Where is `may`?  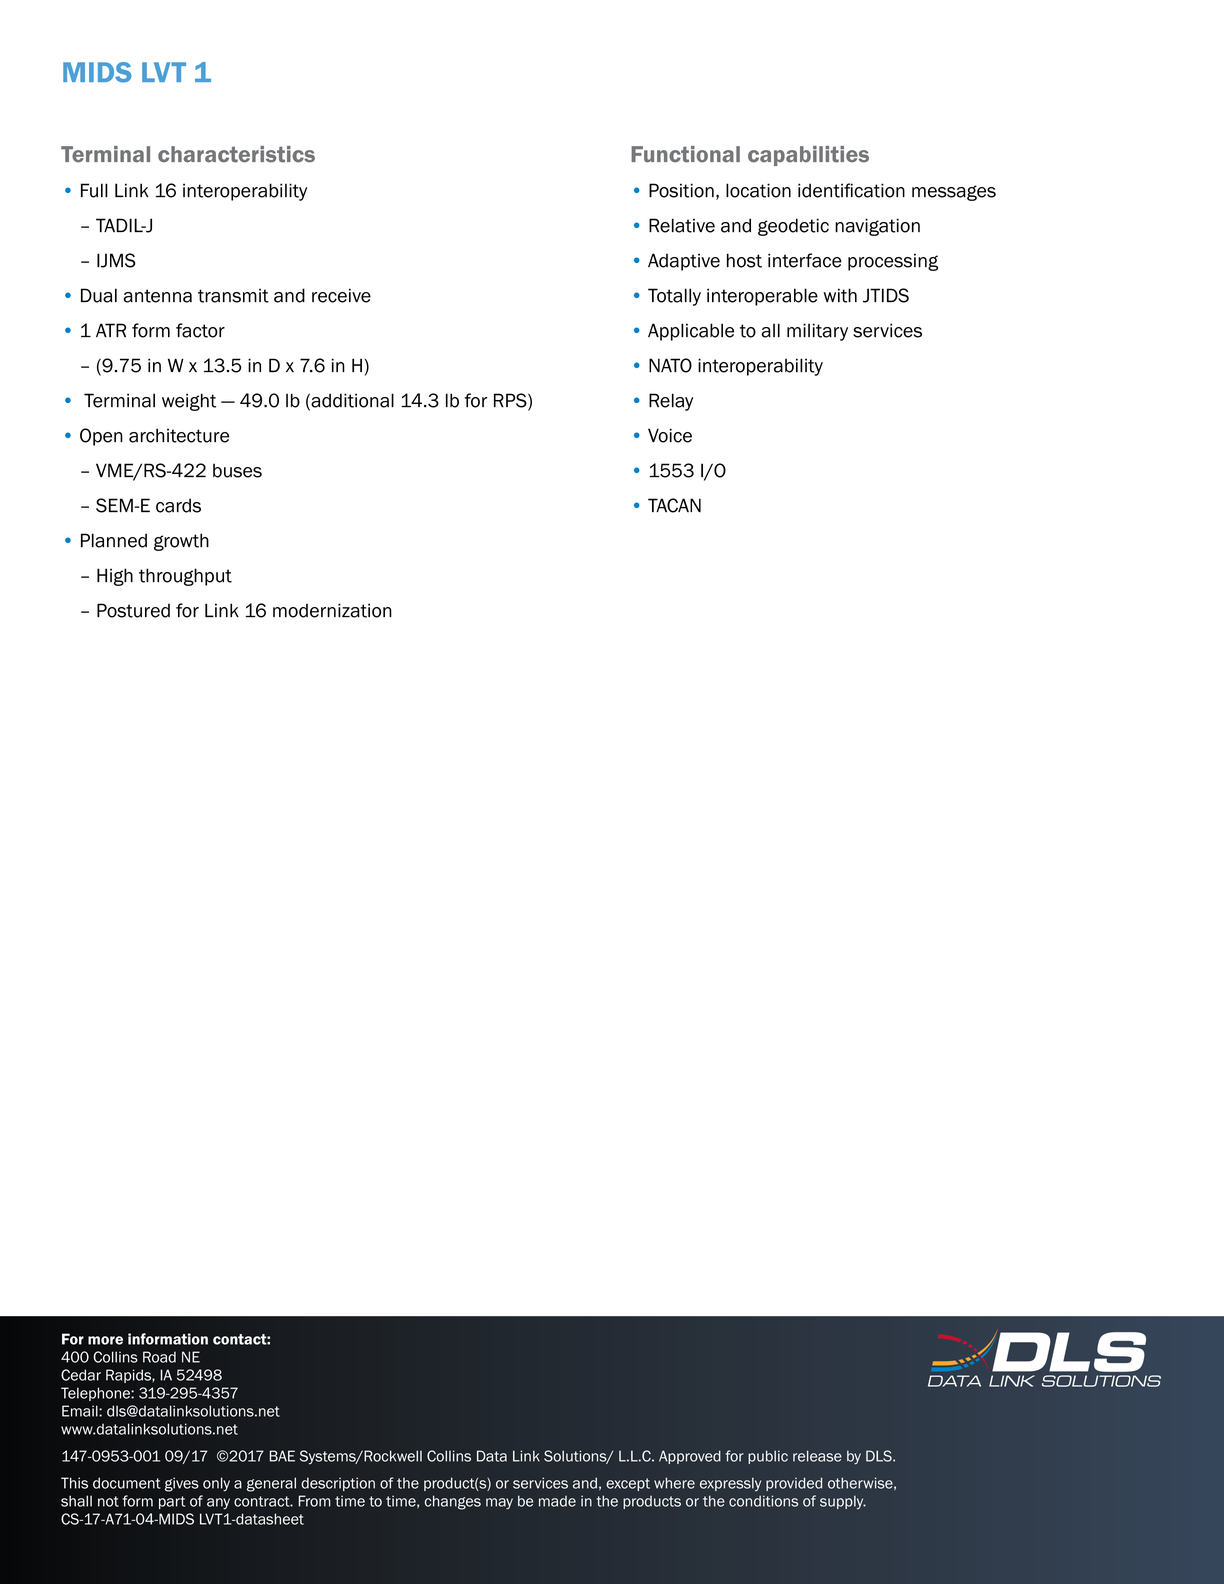 may is located at coordinates (499, 1504).
